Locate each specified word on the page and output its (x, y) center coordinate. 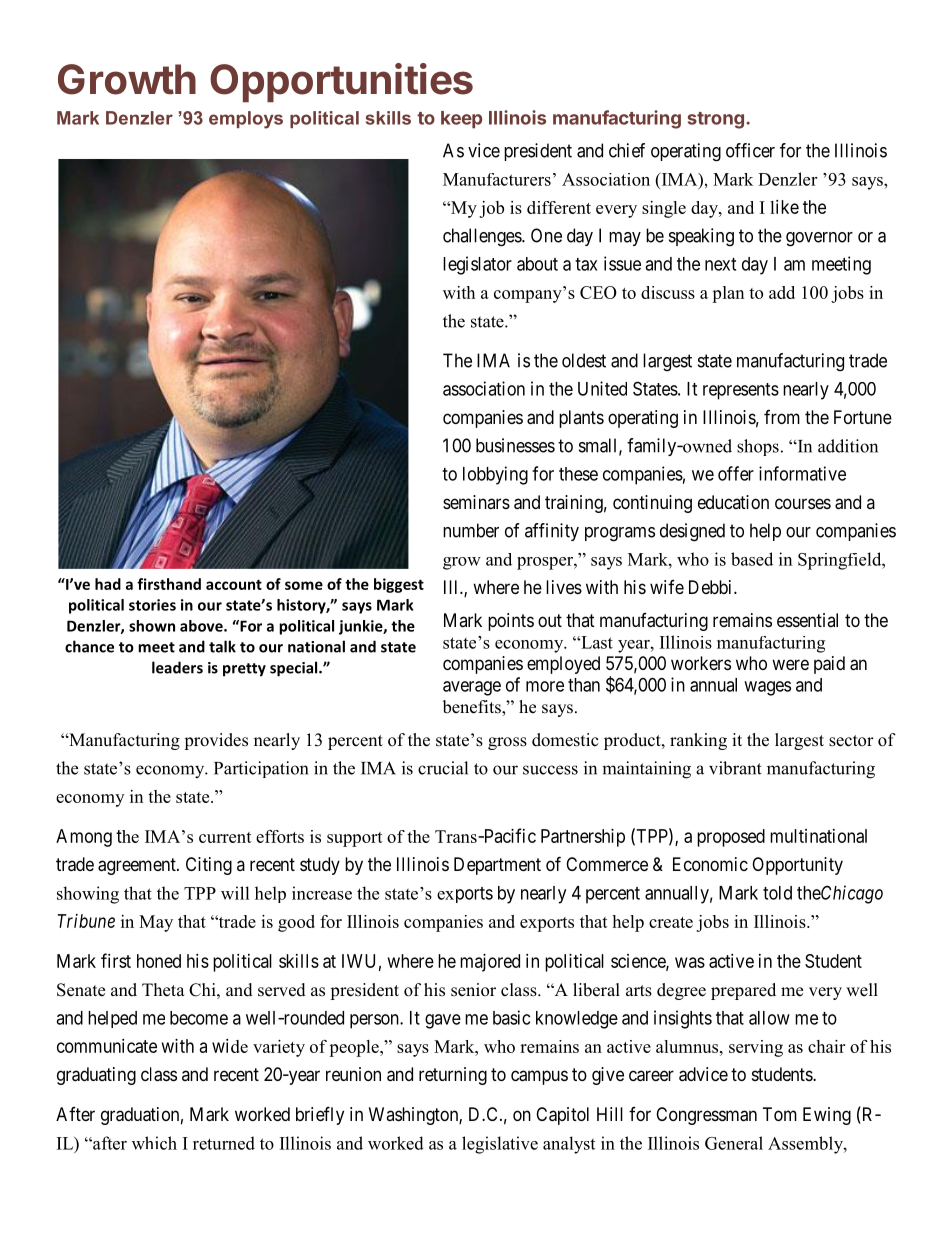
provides (216, 741)
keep (461, 120)
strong (716, 120)
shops (758, 447)
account (234, 584)
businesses (515, 445)
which (154, 1143)
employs (246, 120)
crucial (443, 768)
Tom (780, 1114)
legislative (500, 1145)
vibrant (735, 768)
